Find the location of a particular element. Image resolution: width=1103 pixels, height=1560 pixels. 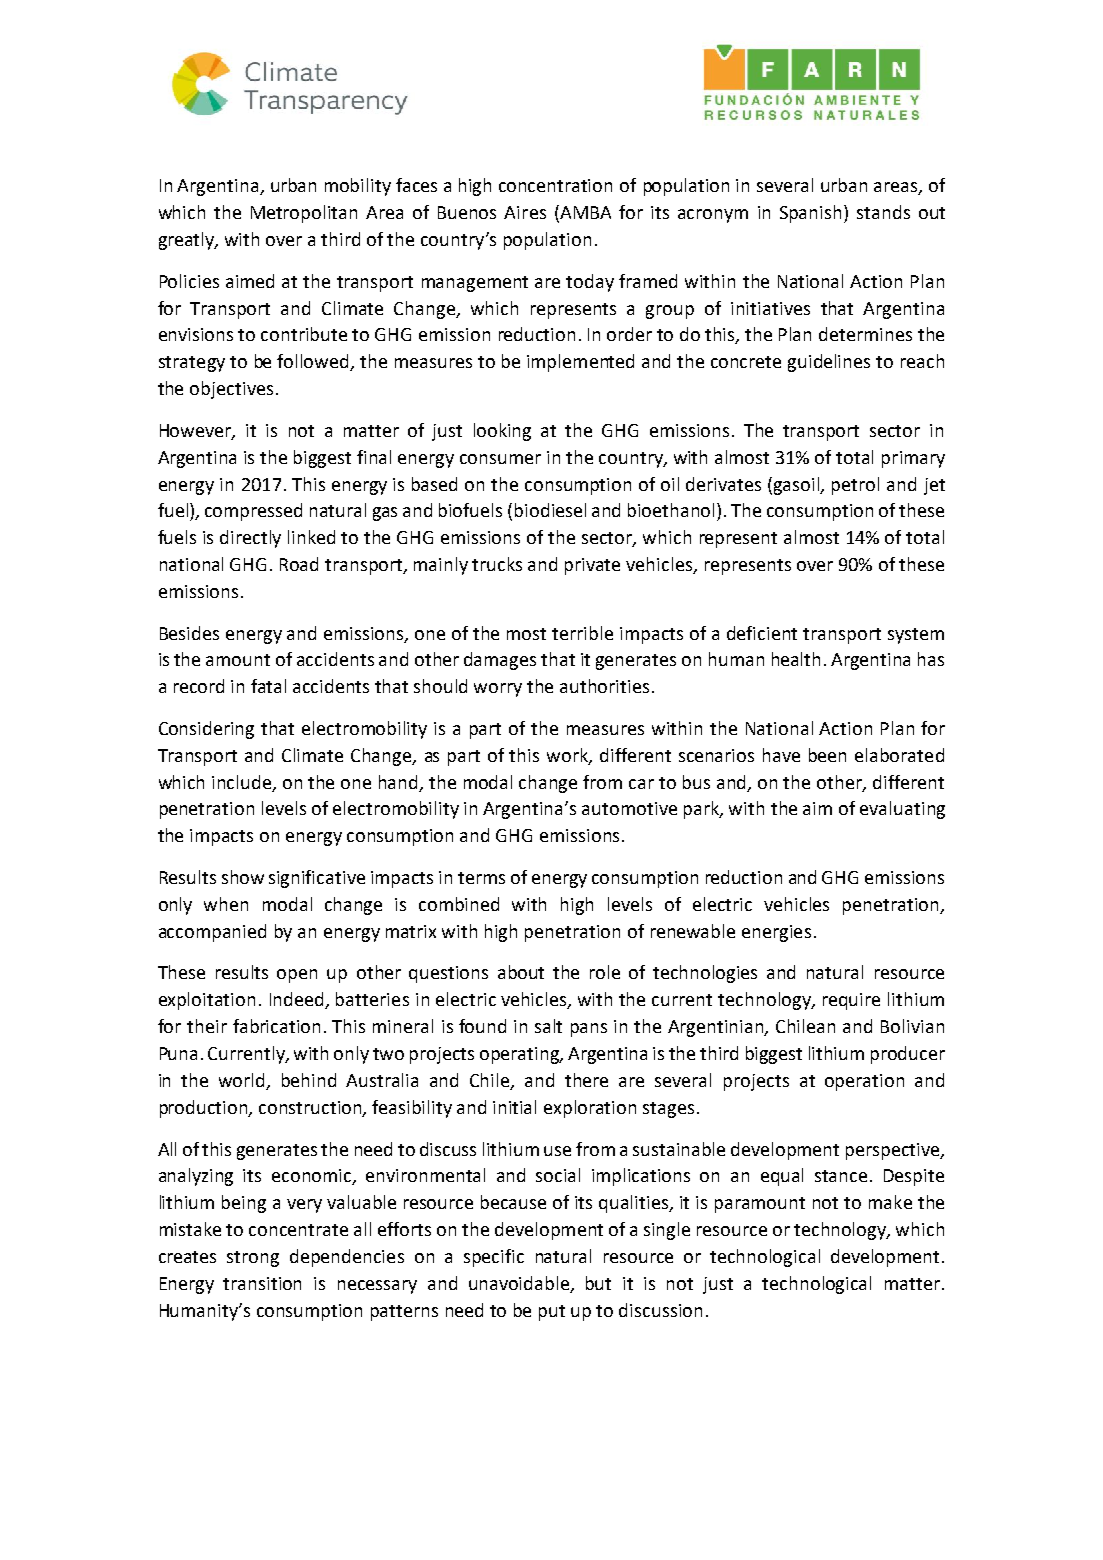

Aires is located at coordinates (525, 212).
